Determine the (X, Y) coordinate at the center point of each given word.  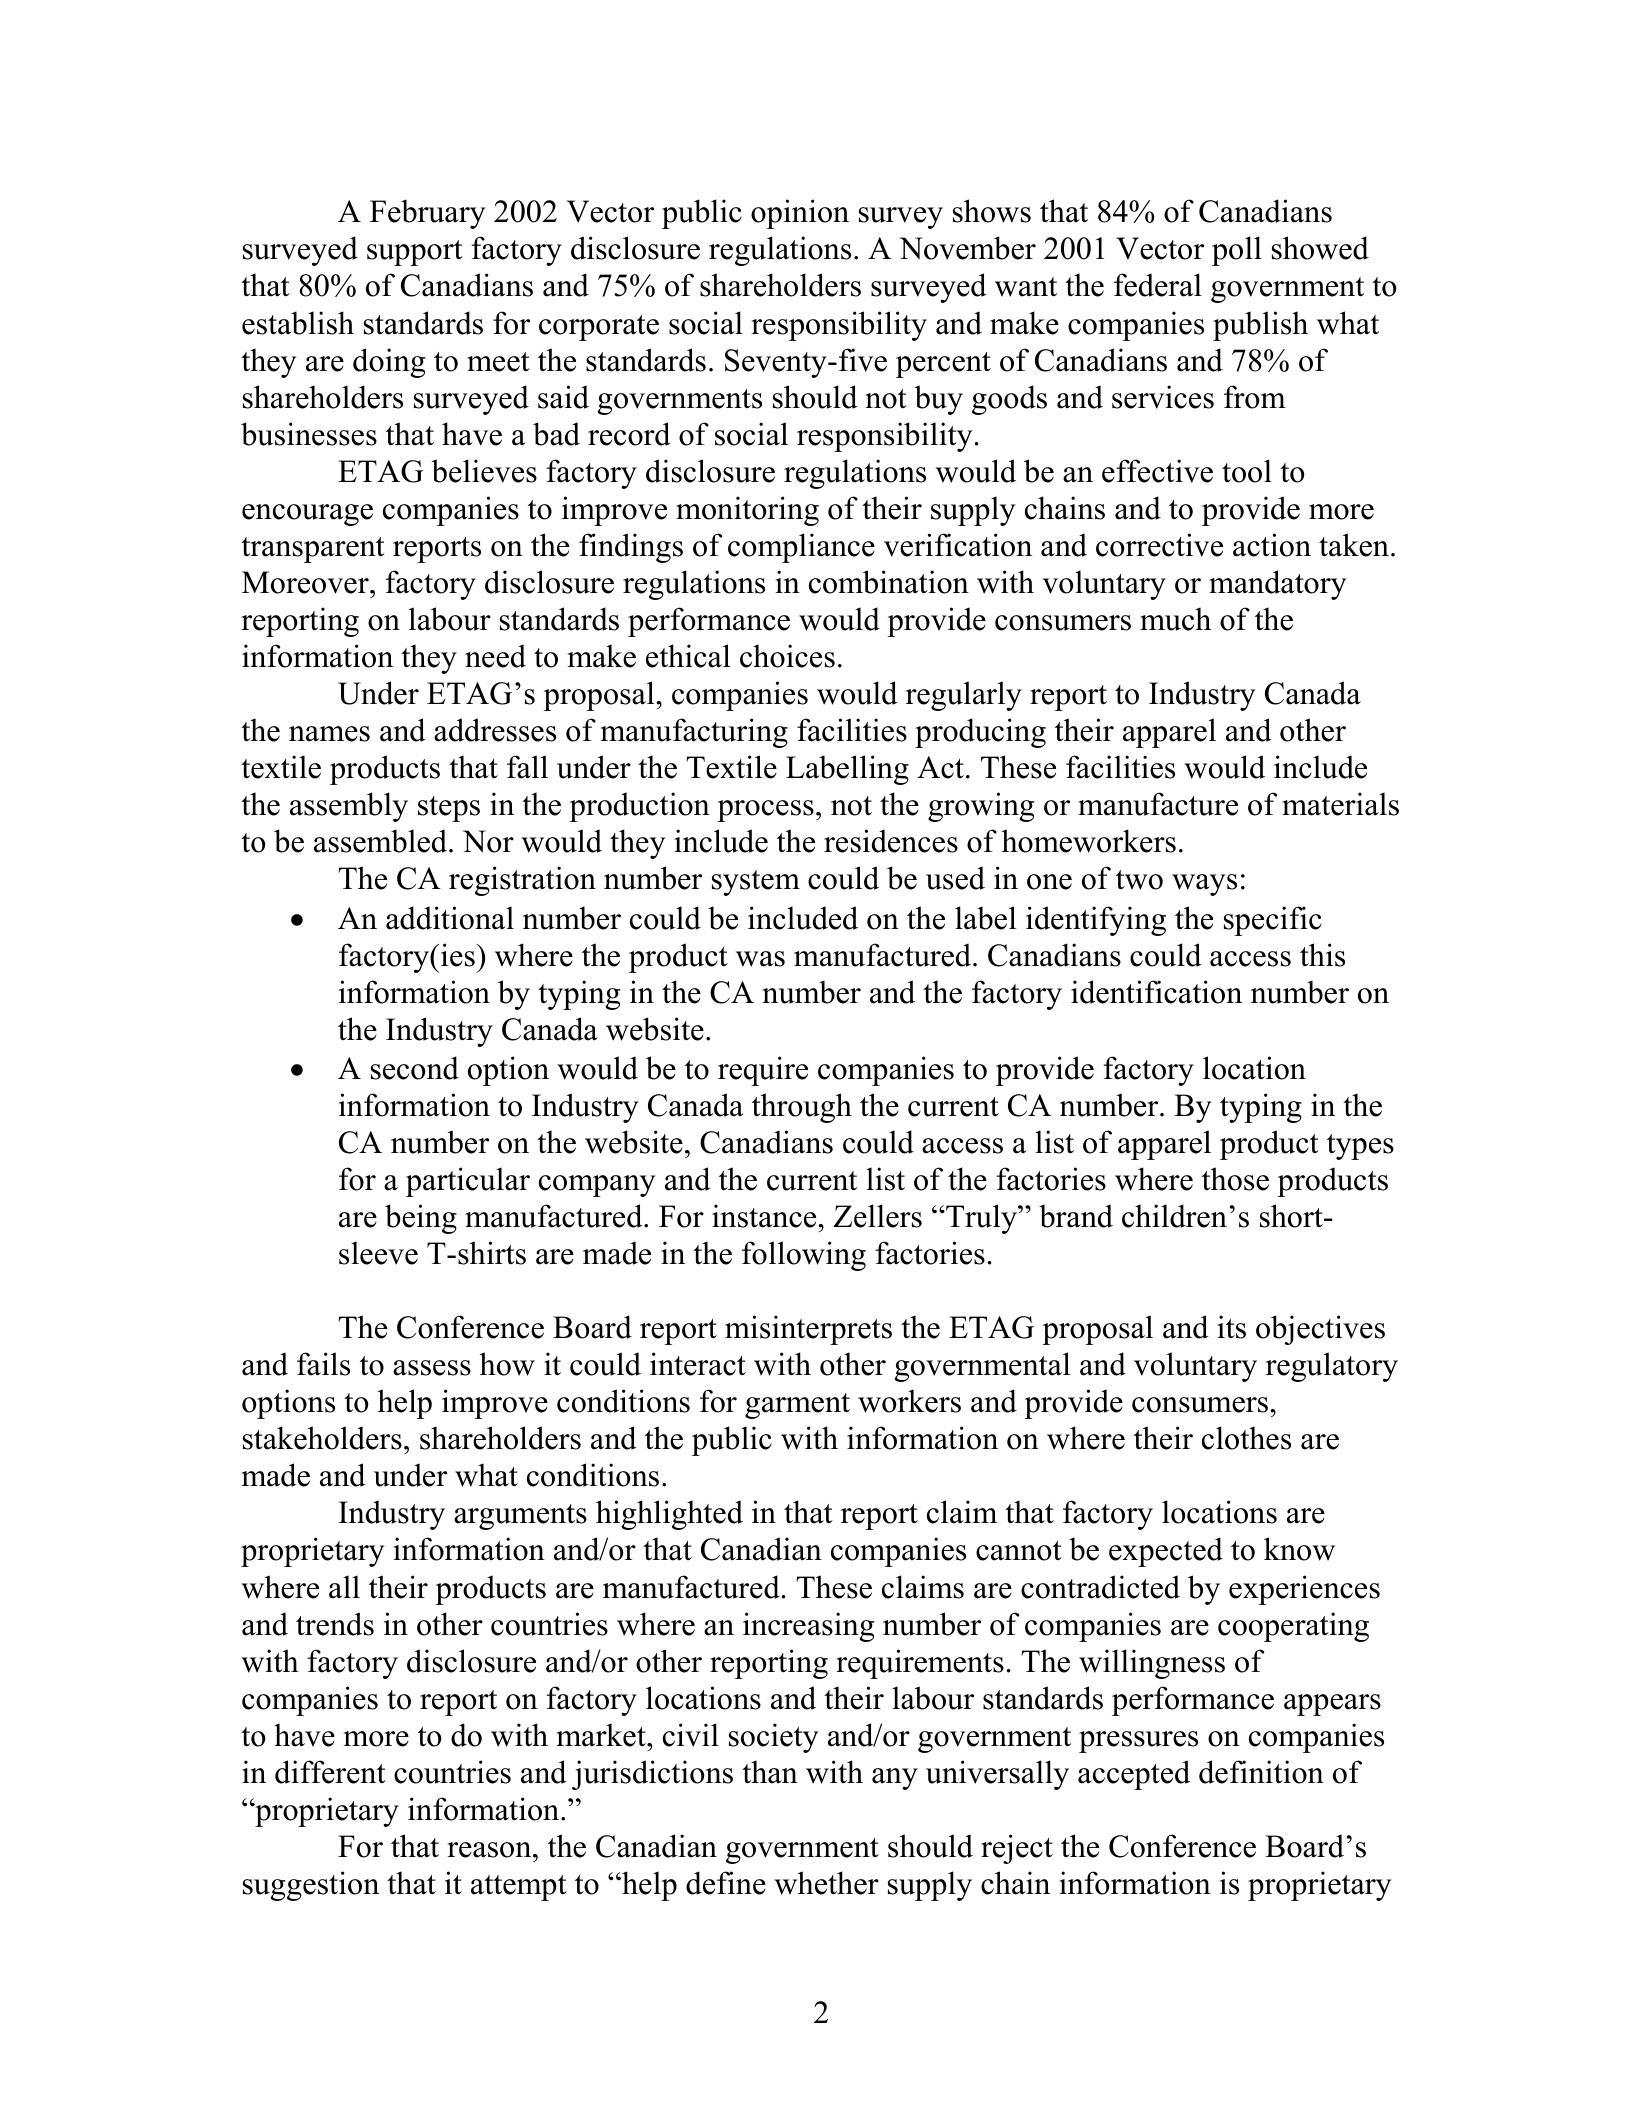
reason (490, 1850)
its (1231, 1327)
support (415, 253)
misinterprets (808, 1330)
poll (1237, 251)
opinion (800, 214)
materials (1340, 804)
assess (432, 1368)
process (765, 811)
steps (449, 809)
